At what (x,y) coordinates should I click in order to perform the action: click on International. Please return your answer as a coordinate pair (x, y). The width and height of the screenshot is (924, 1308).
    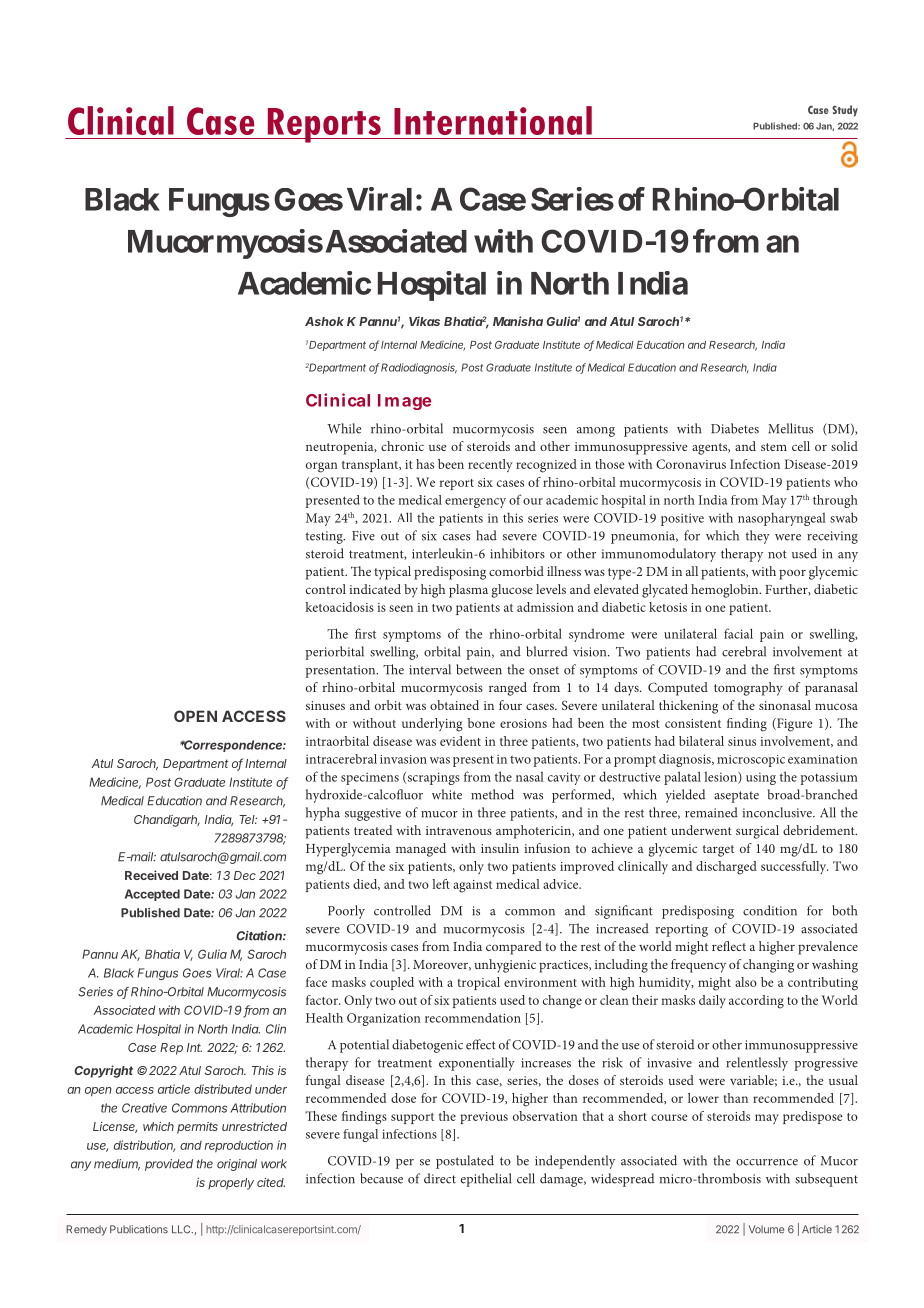
    Looking at the image, I should click on (493, 120).
